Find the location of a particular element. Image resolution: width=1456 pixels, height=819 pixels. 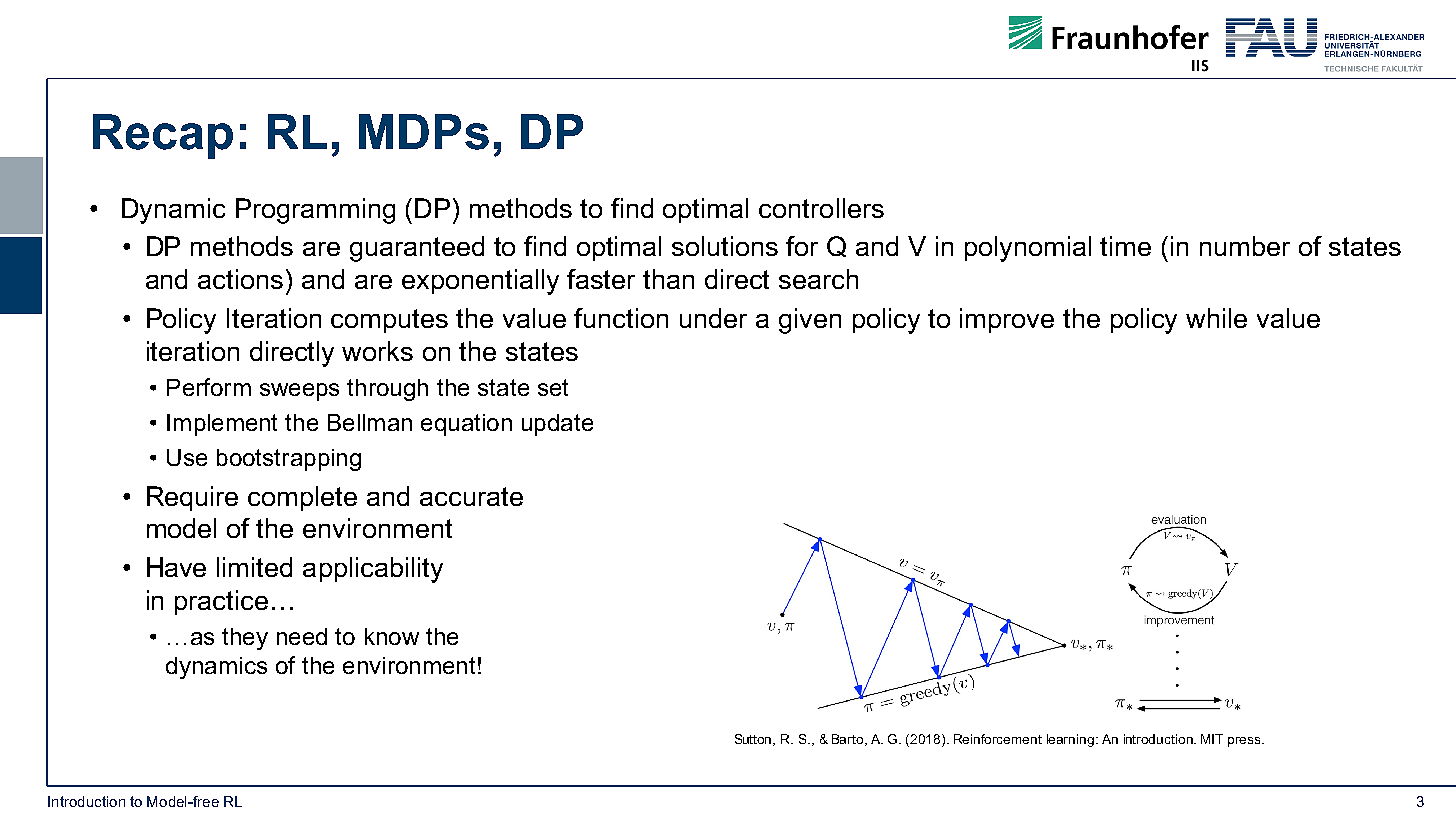

Recap is located at coordinates (163, 136).
